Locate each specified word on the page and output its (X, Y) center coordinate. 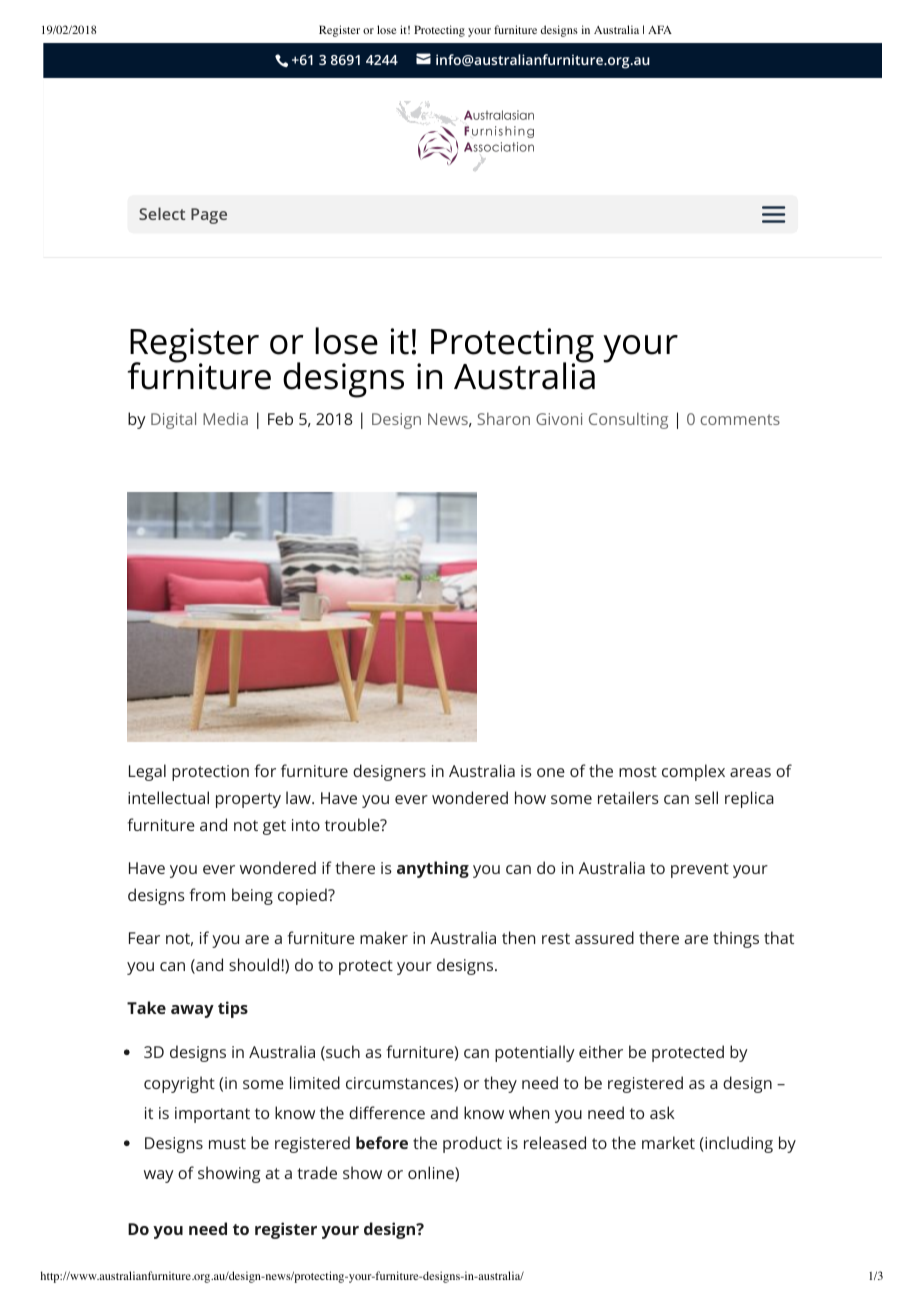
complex (693, 772)
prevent (700, 870)
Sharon (504, 418)
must (227, 1143)
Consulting (628, 420)
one (551, 772)
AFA (660, 29)
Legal (147, 772)
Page (209, 216)
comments (740, 419)
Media (225, 418)
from (207, 894)
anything (433, 869)
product (472, 1144)
